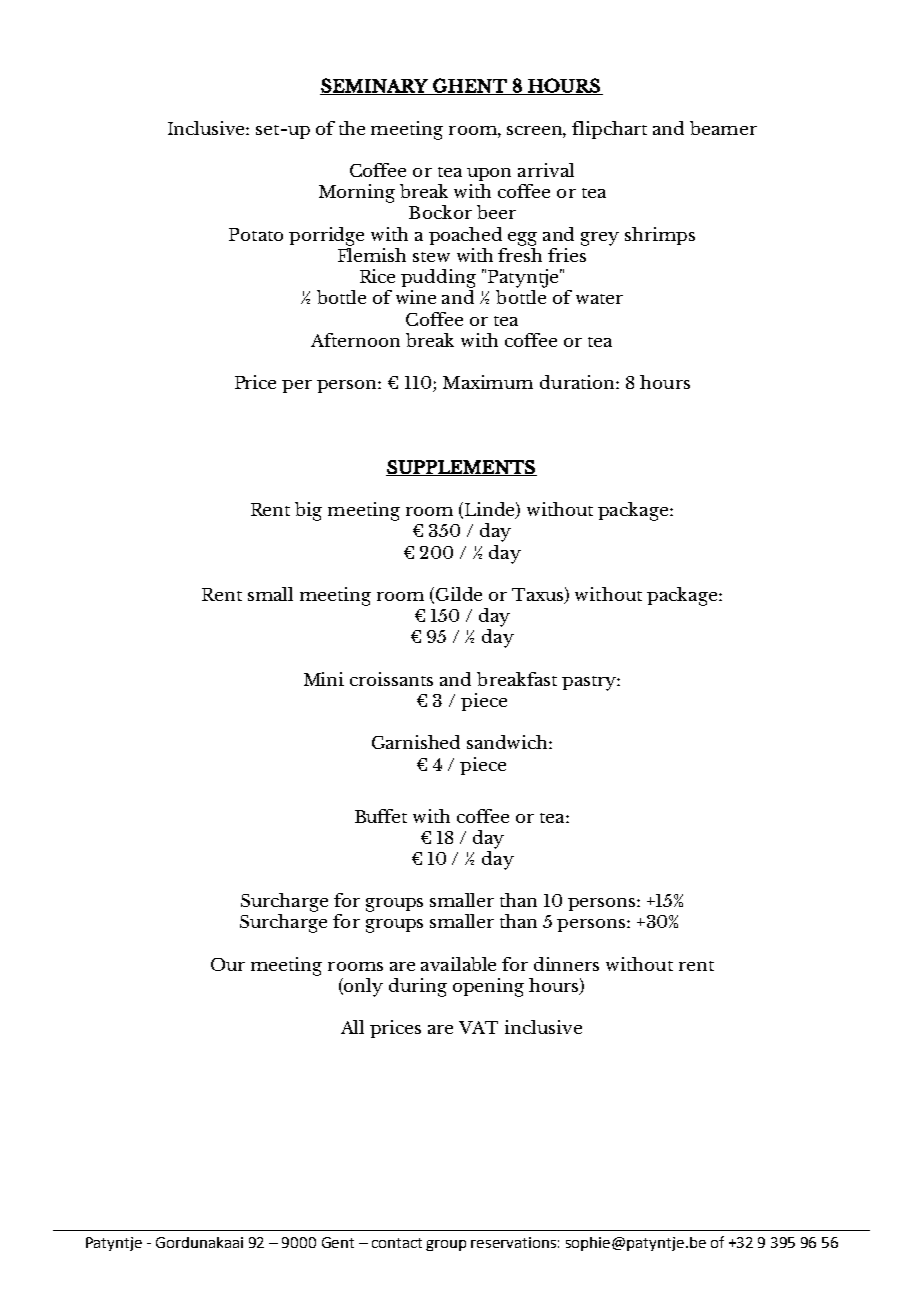 Image resolution: width=924 pixels, height=1308 pixels. What do you see at coordinates (352, 128) in the screenshot?
I see `the` at bounding box center [352, 128].
